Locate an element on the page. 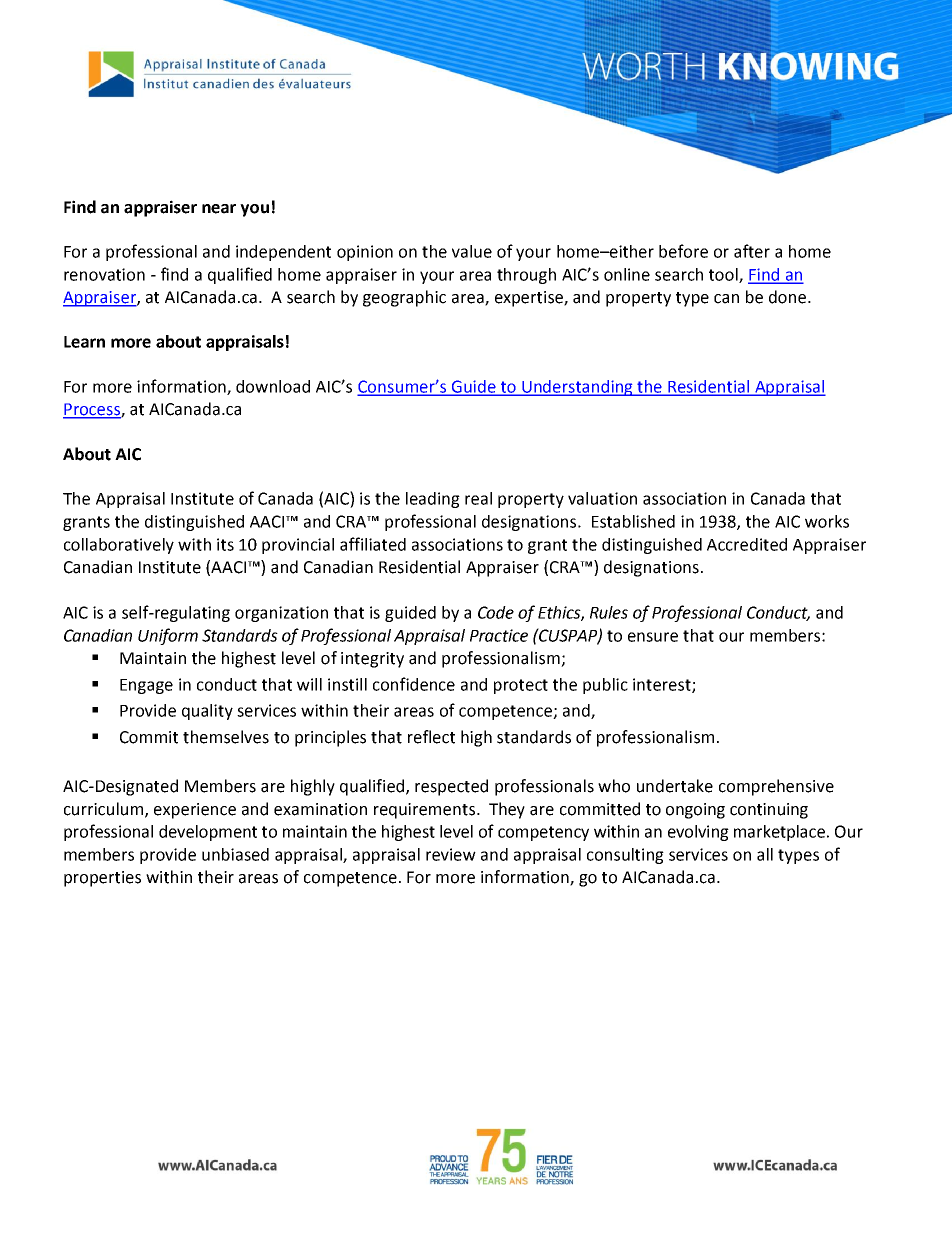 Image resolution: width=952 pixels, height=1233 pixels. unbiased is located at coordinates (235, 854).
